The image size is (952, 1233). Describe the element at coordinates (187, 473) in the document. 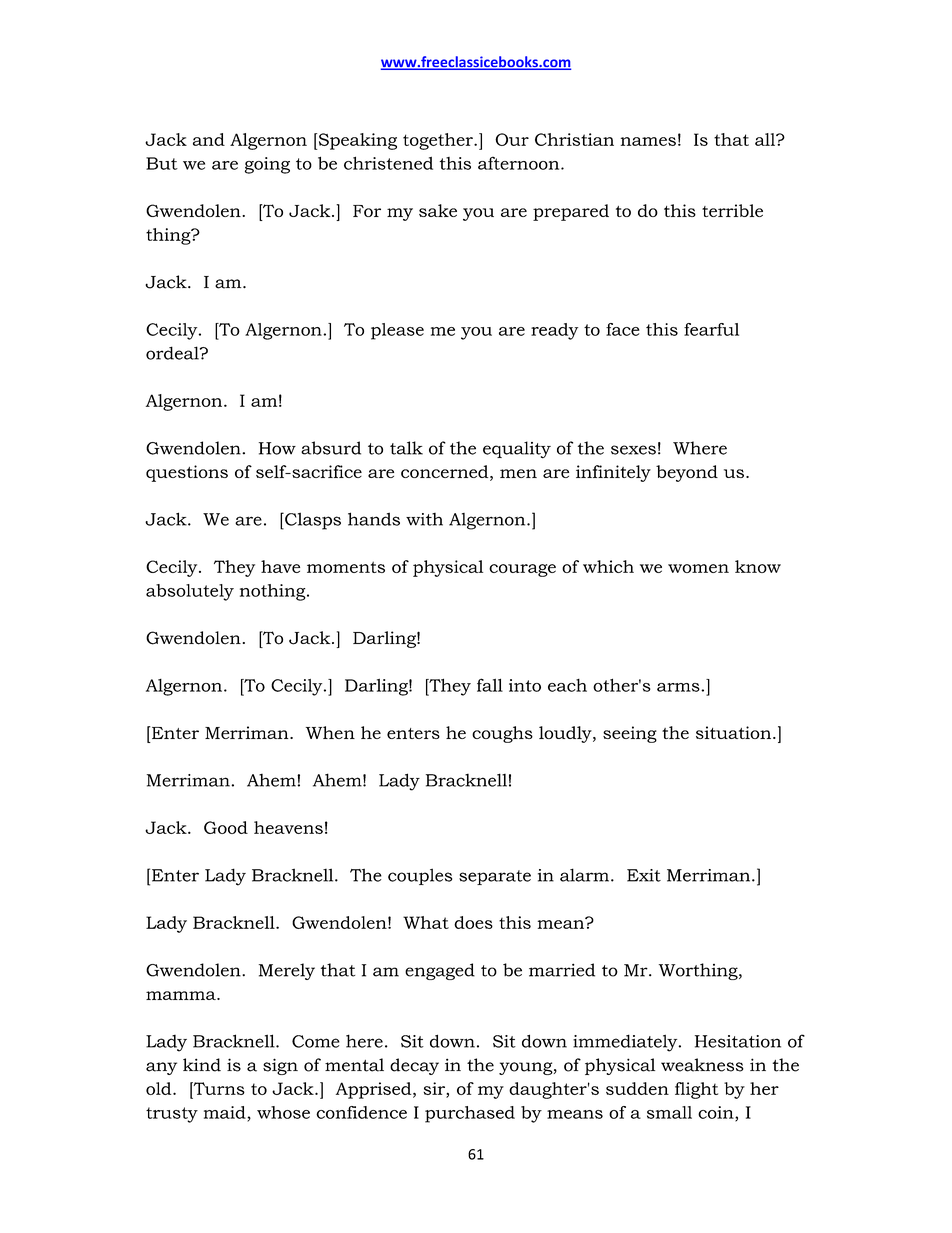

I see `questions` at that location.
